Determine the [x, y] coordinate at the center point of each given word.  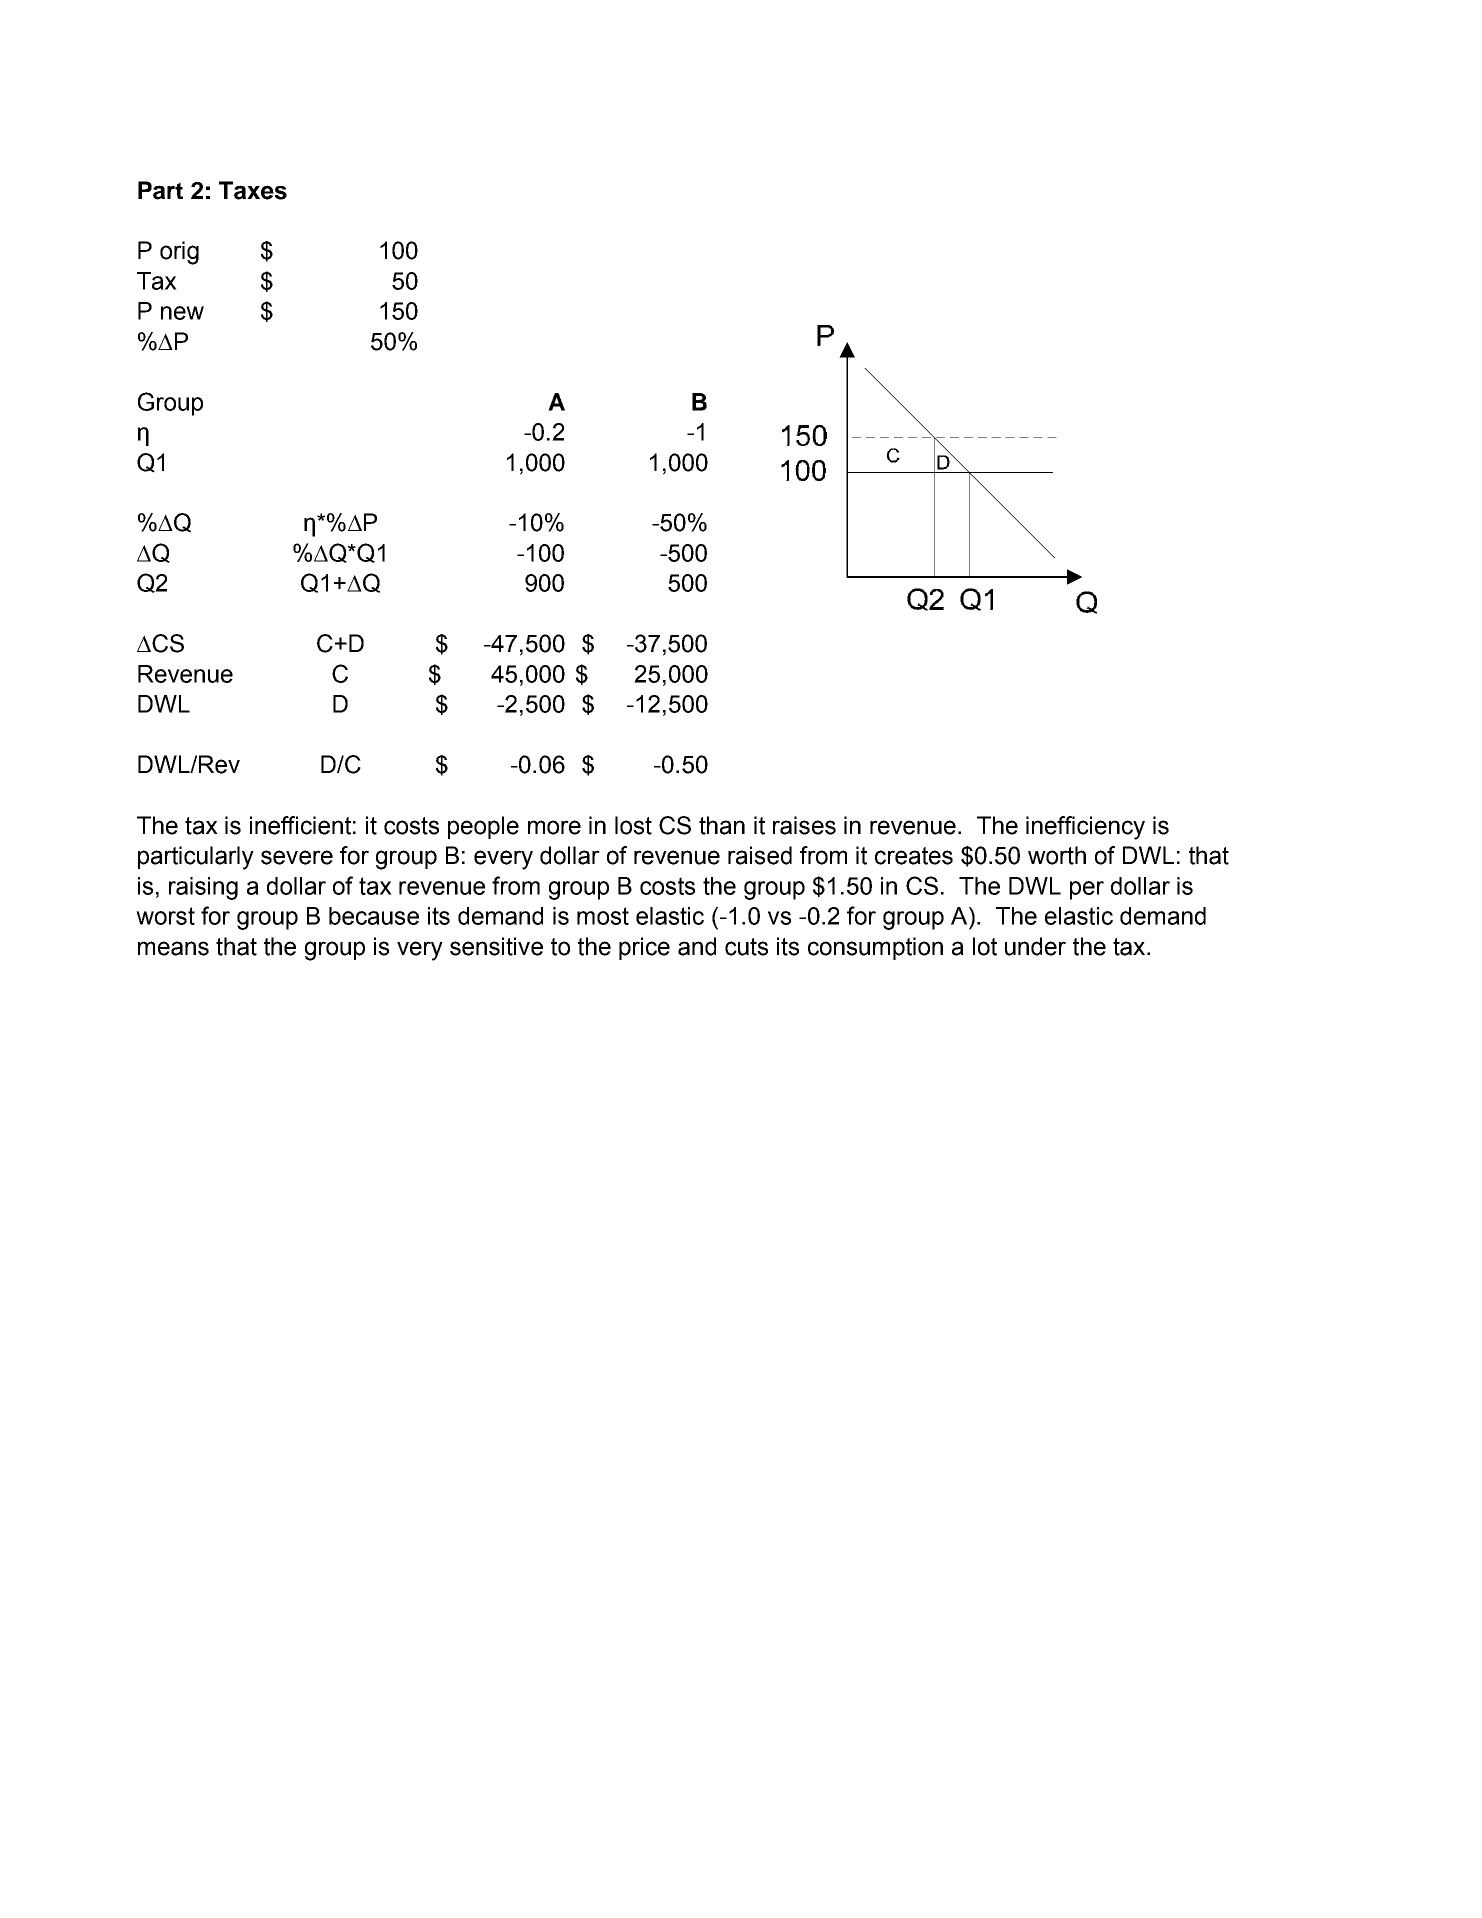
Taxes [253, 190]
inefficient [300, 825]
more [554, 827]
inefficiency [1085, 828]
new [182, 313]
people [483, 827]
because [374, 916]
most [603, 916]
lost [633, 825]
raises [804, 825]
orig [179, 253]
